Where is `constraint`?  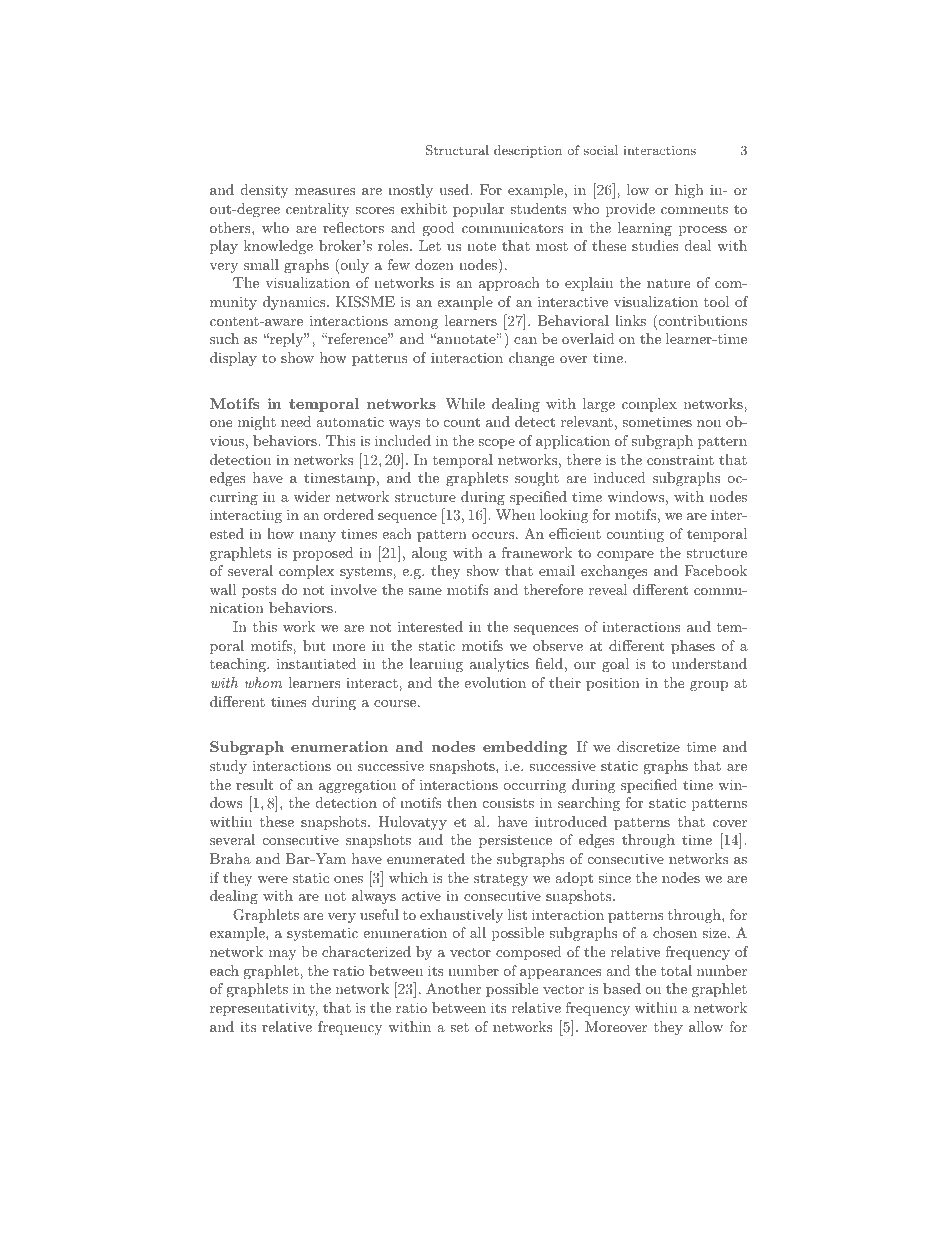 constraint is located at coordinates (680, 460).
